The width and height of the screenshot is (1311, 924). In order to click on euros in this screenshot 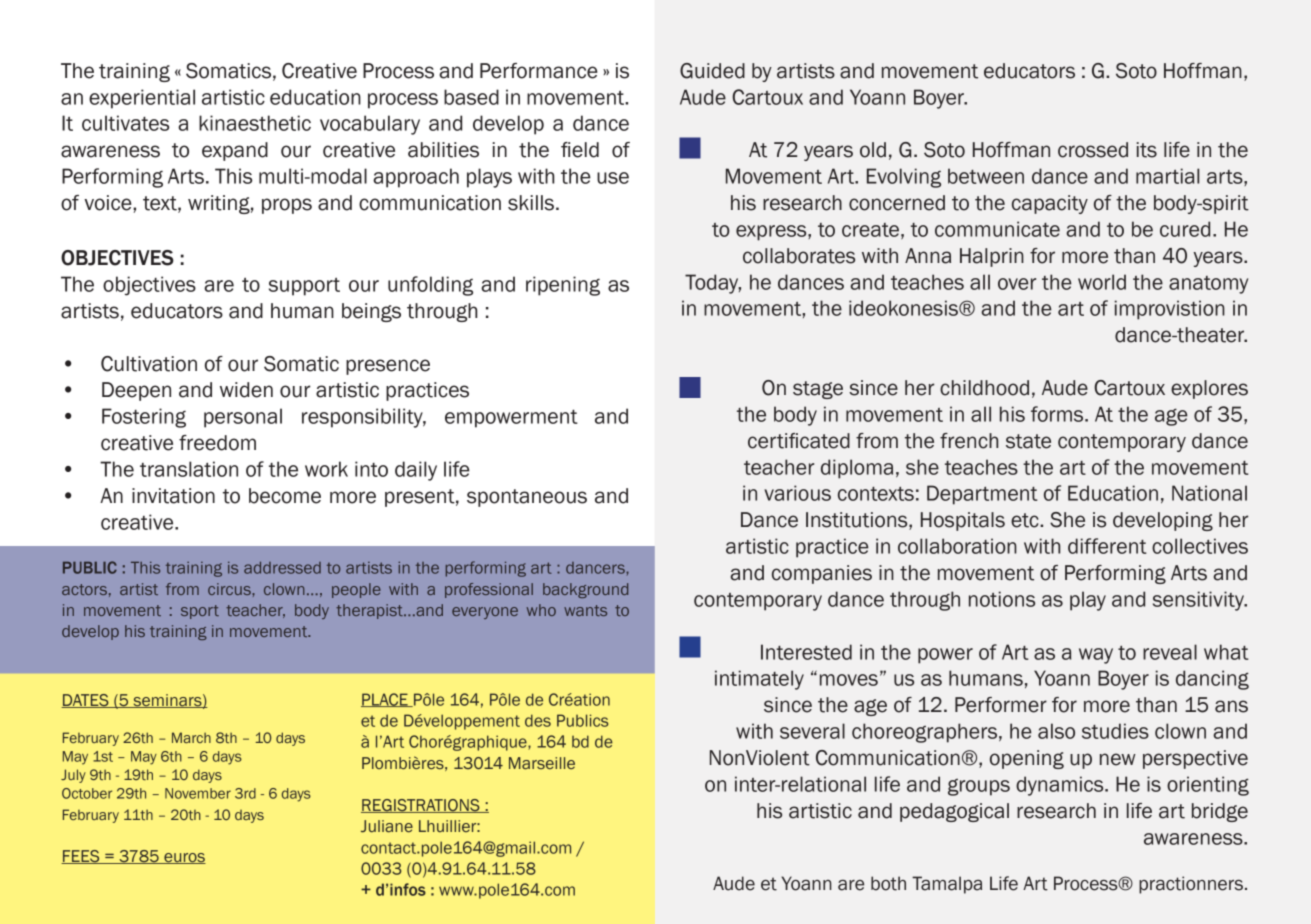, I will do `click(184, 858)`.
